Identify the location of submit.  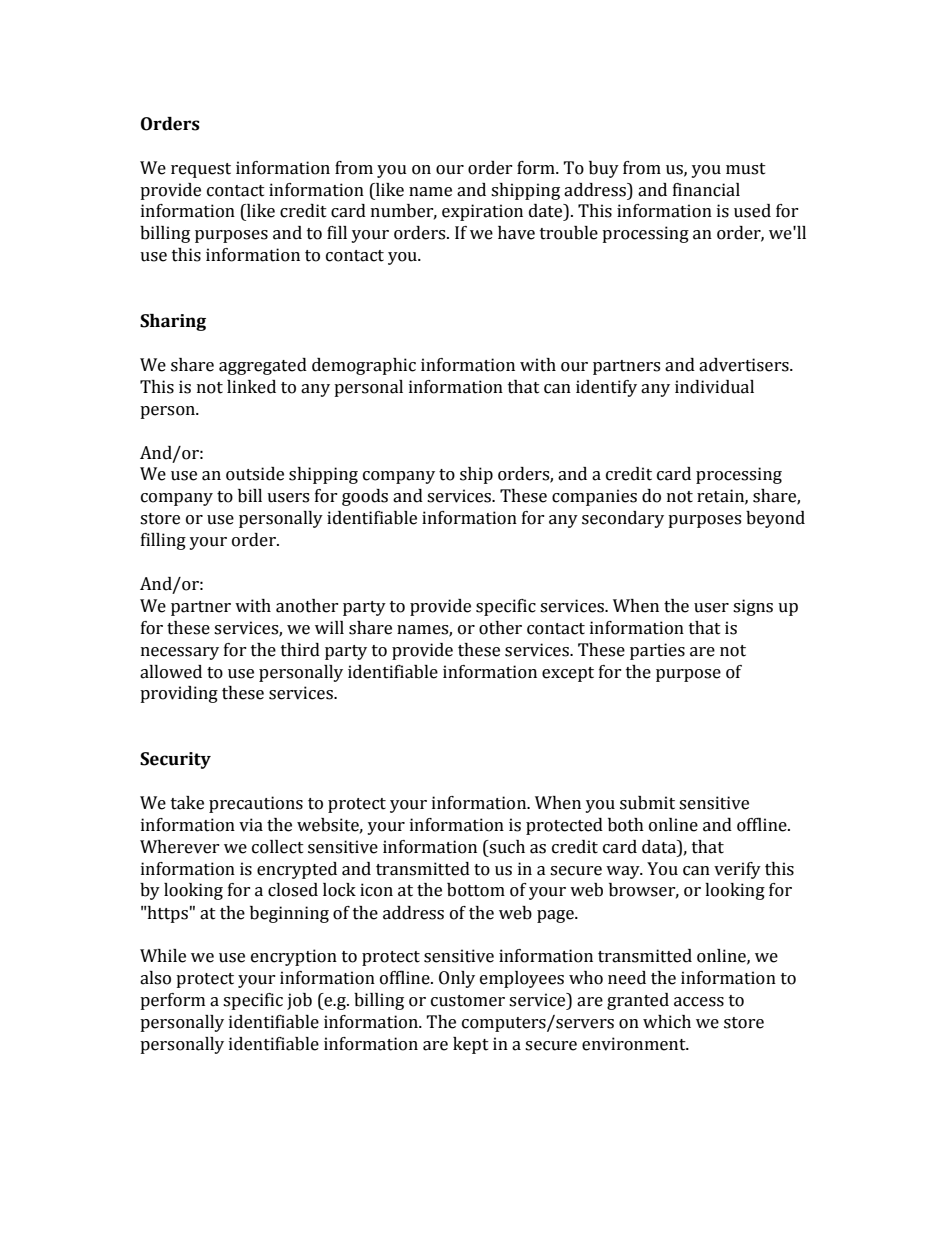
(647, 803).
